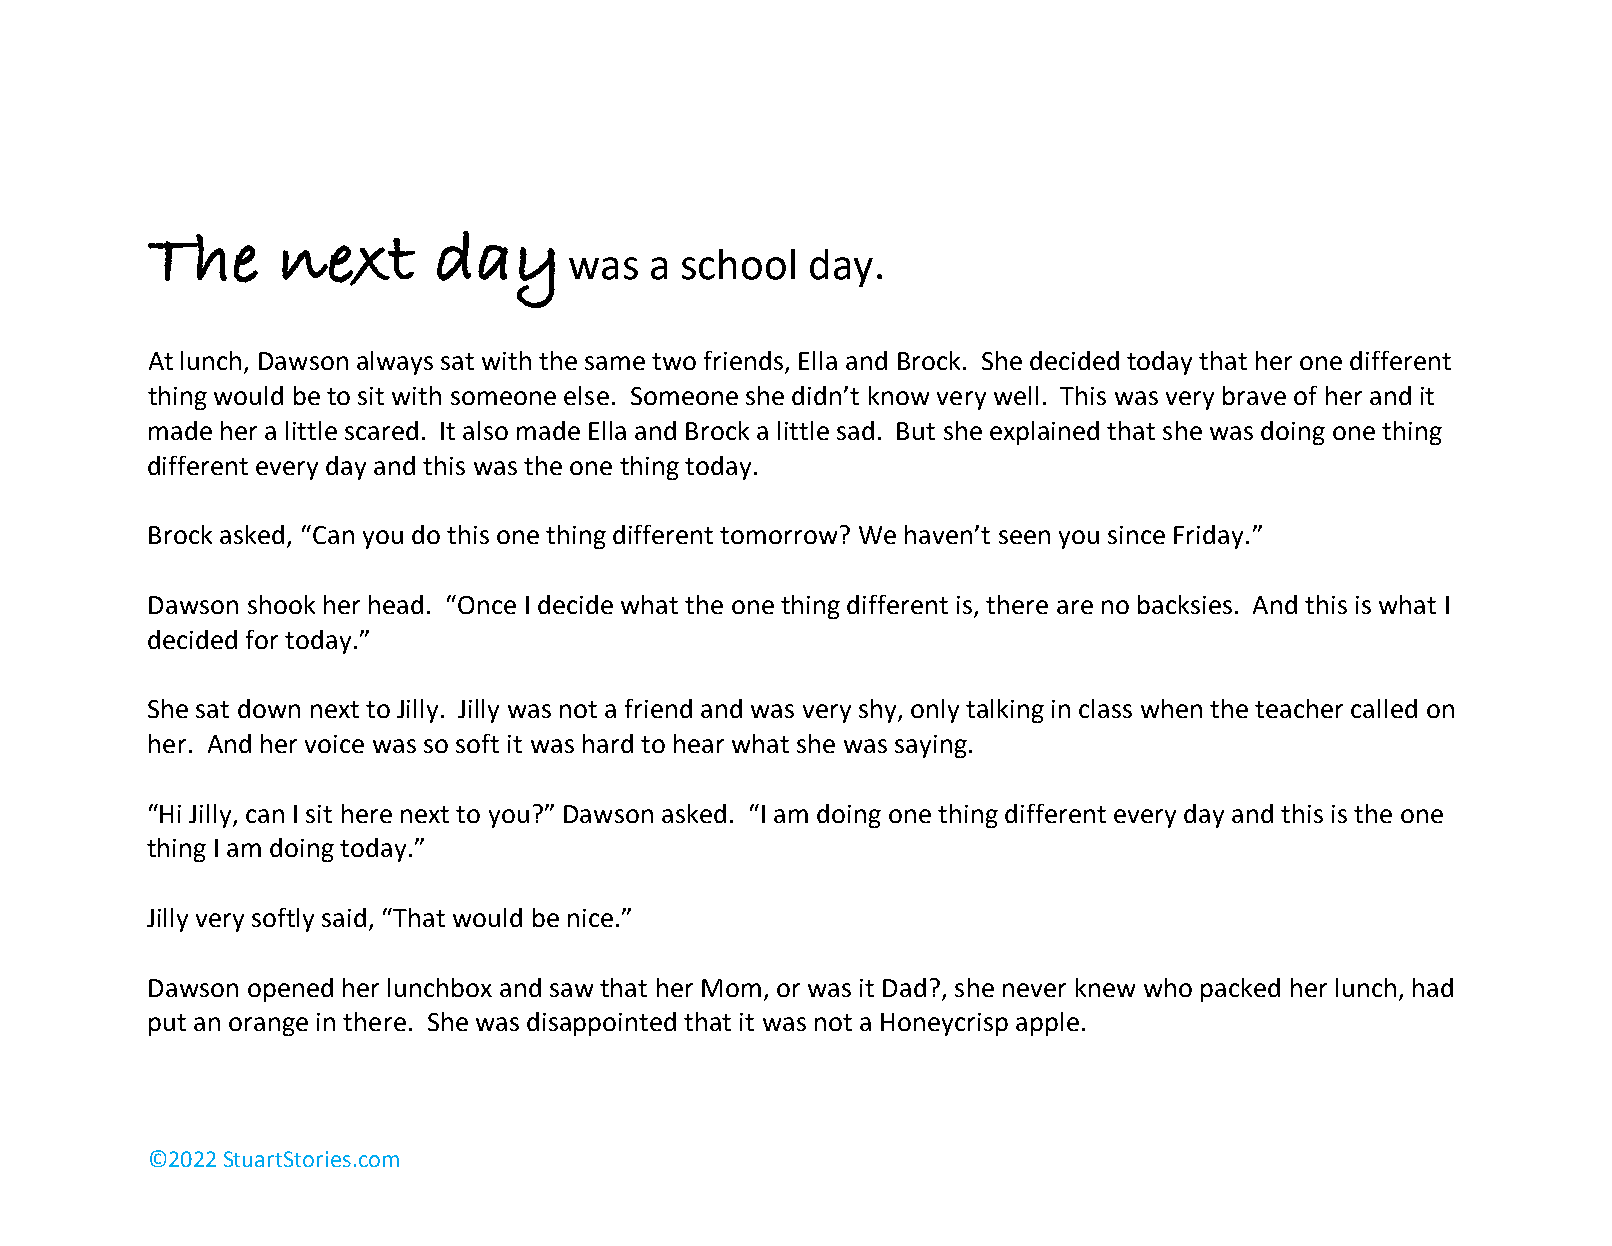  What do you see at coordinates (395, 363) in the image?
I see `always` at bounding box center [395, 363].
